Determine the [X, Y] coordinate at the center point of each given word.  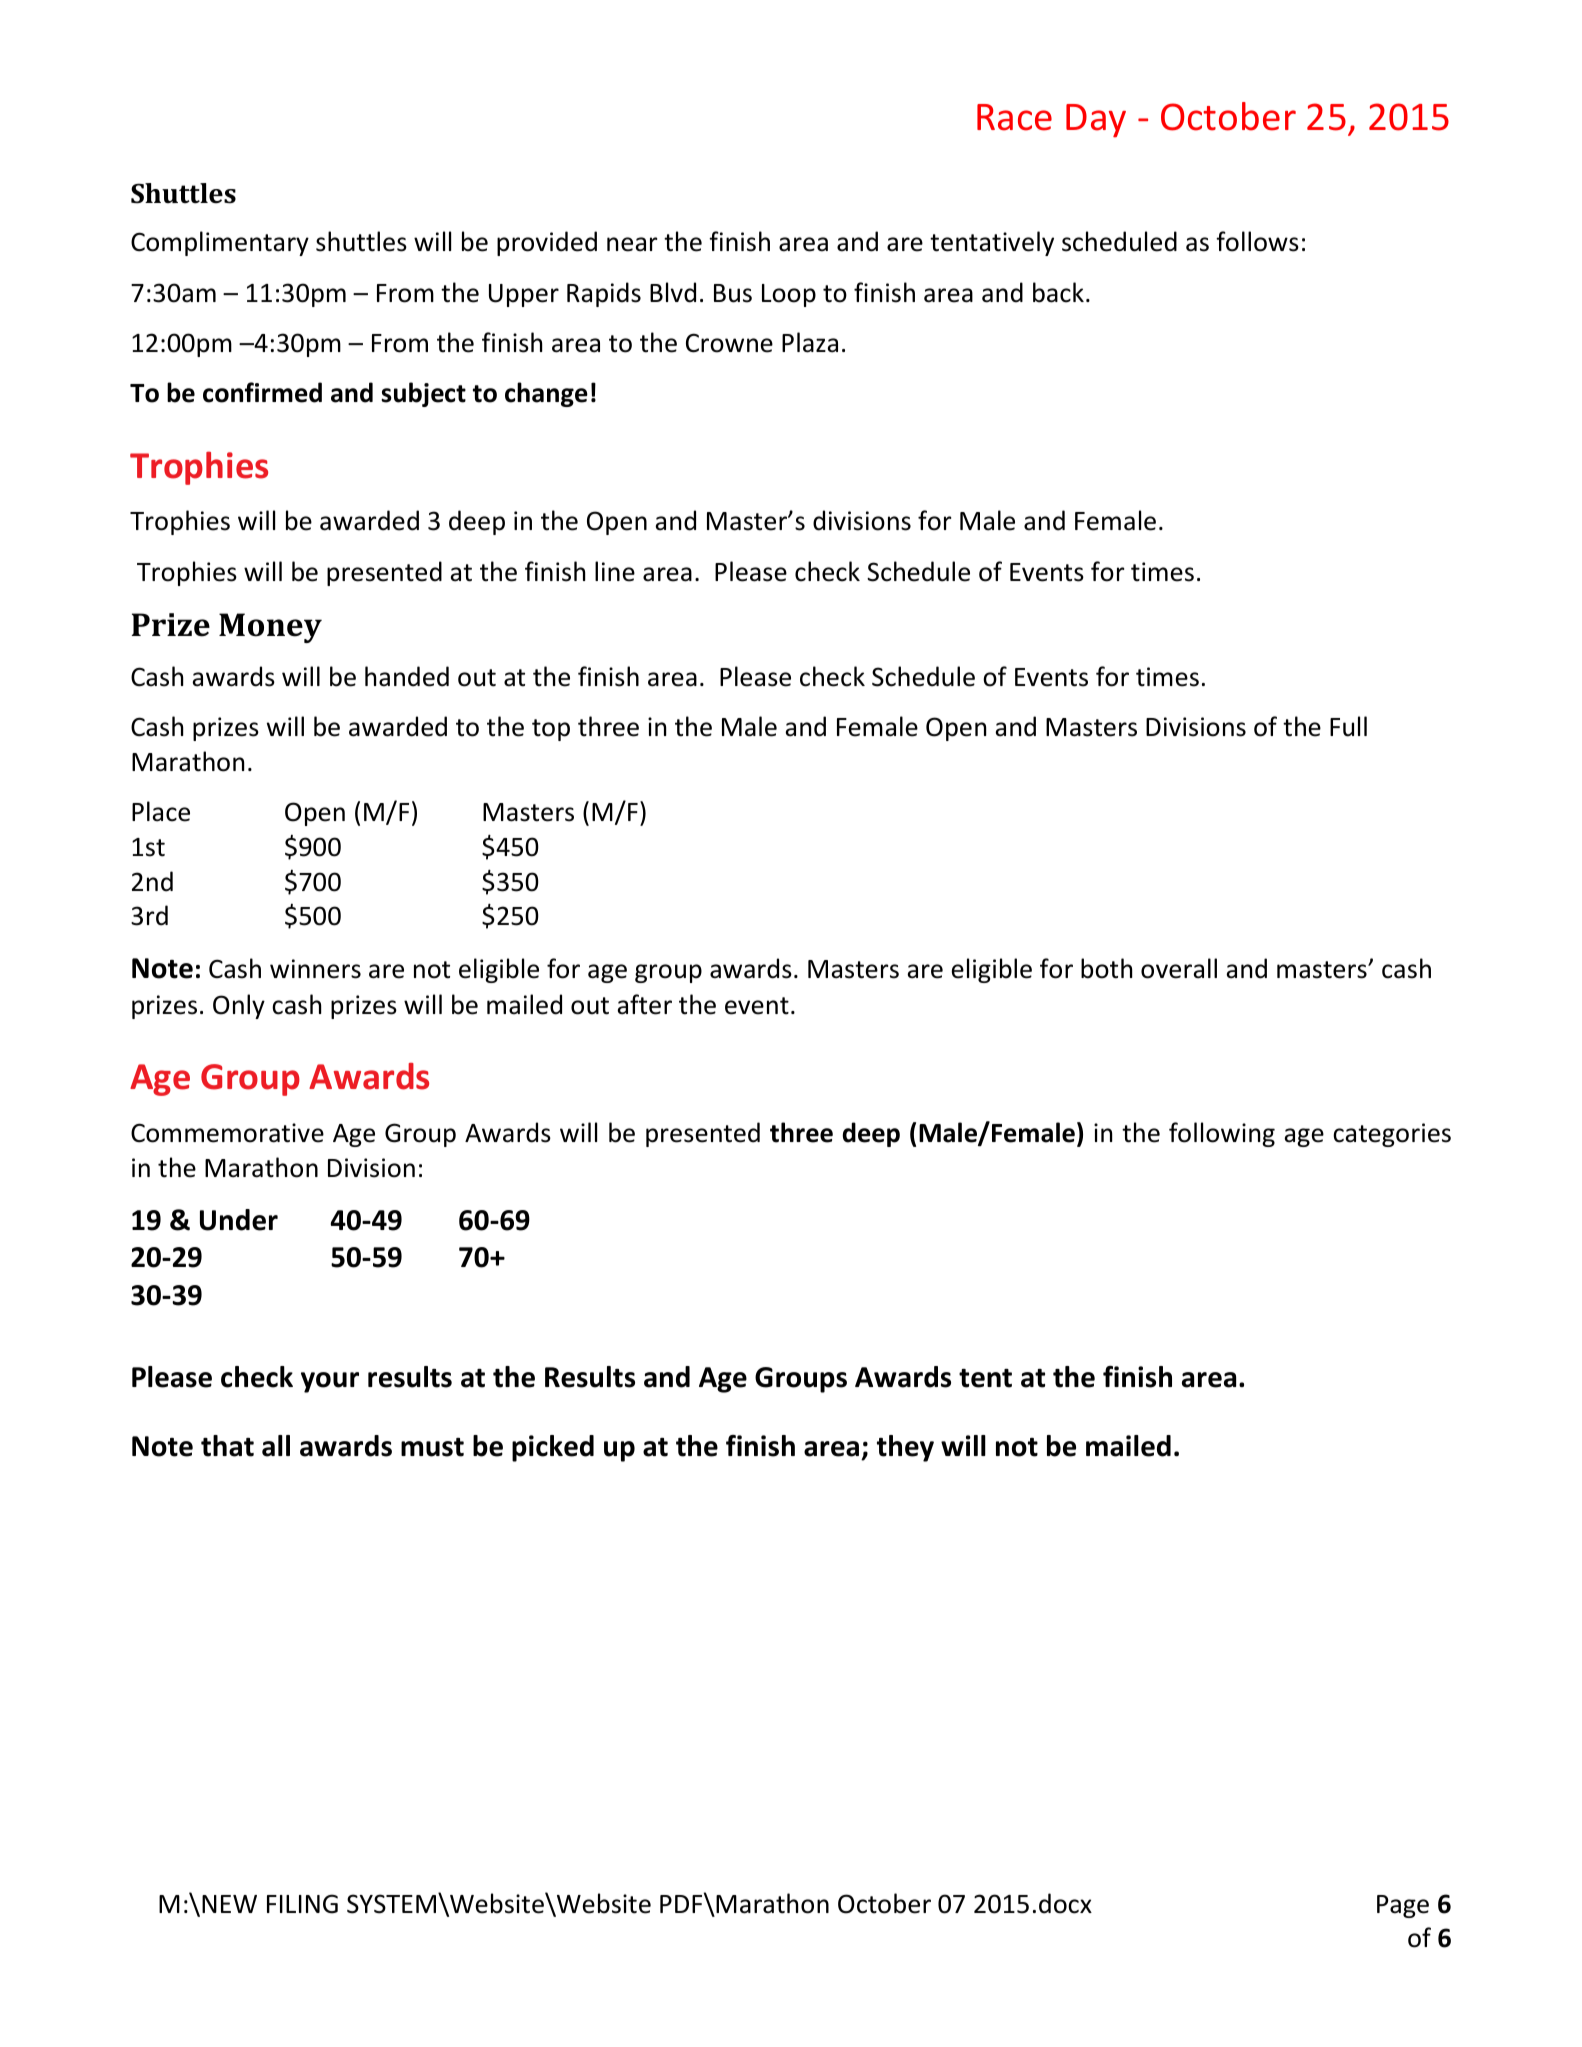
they [905, 1448]
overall [1179, 968]
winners [315, 969]
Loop [789, 295]
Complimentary [220, 243]
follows [1257, 241]
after [644, 1004]
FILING [302, 1904]
